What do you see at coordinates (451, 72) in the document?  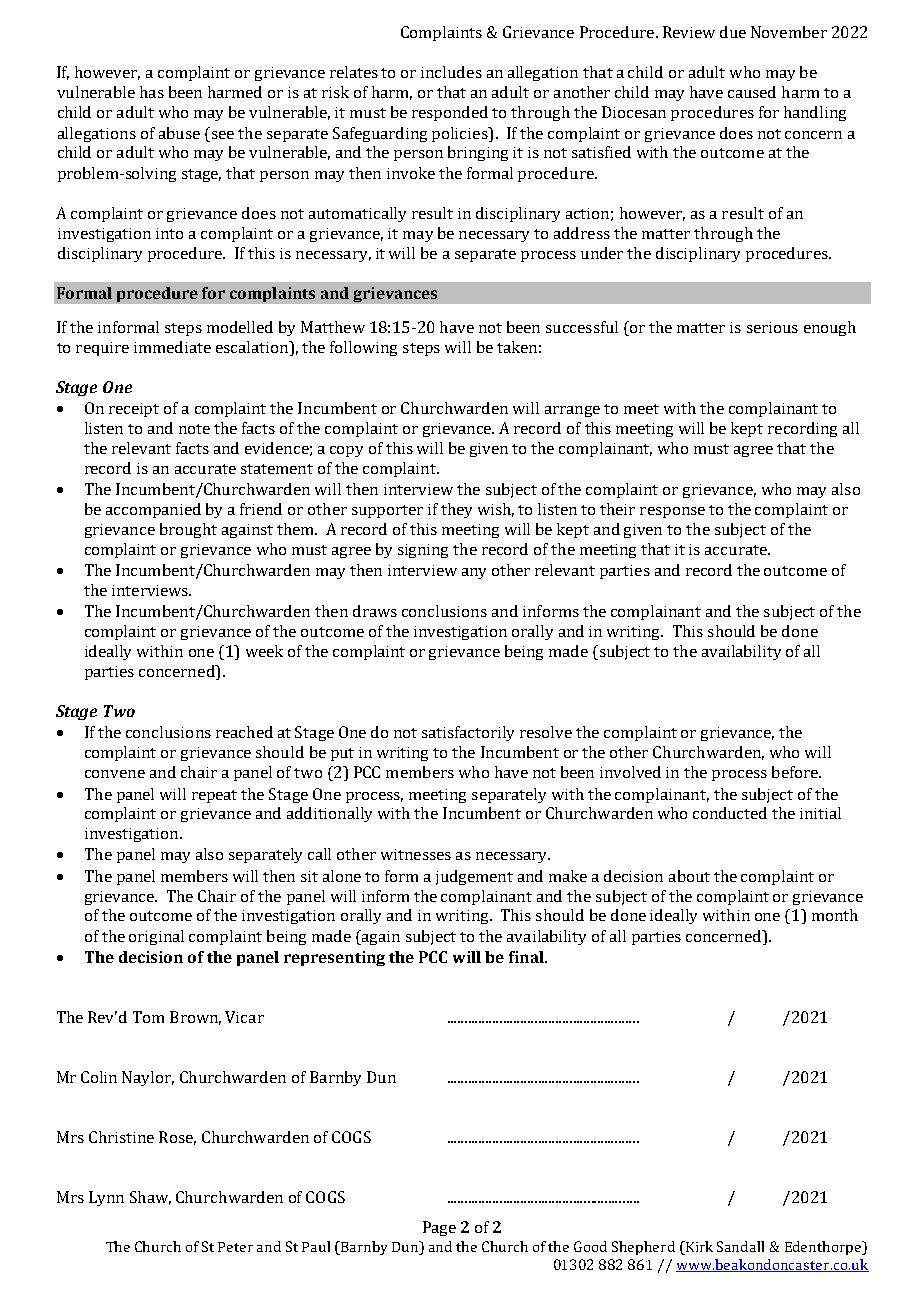 I see `includes` at bounding box center [451, 72].
